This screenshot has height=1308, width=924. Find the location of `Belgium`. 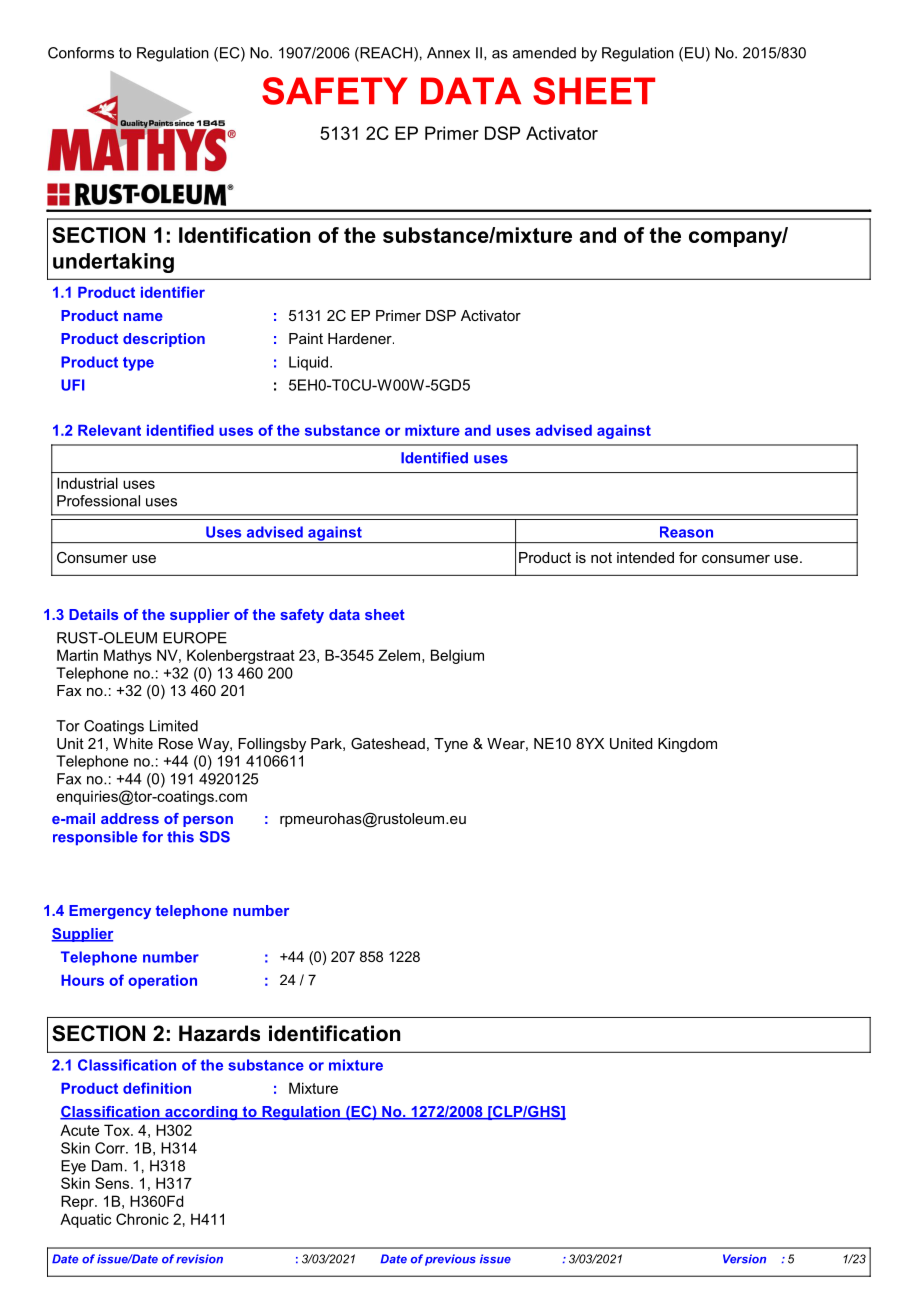

Belgium is located at coordinates (457, 656).
